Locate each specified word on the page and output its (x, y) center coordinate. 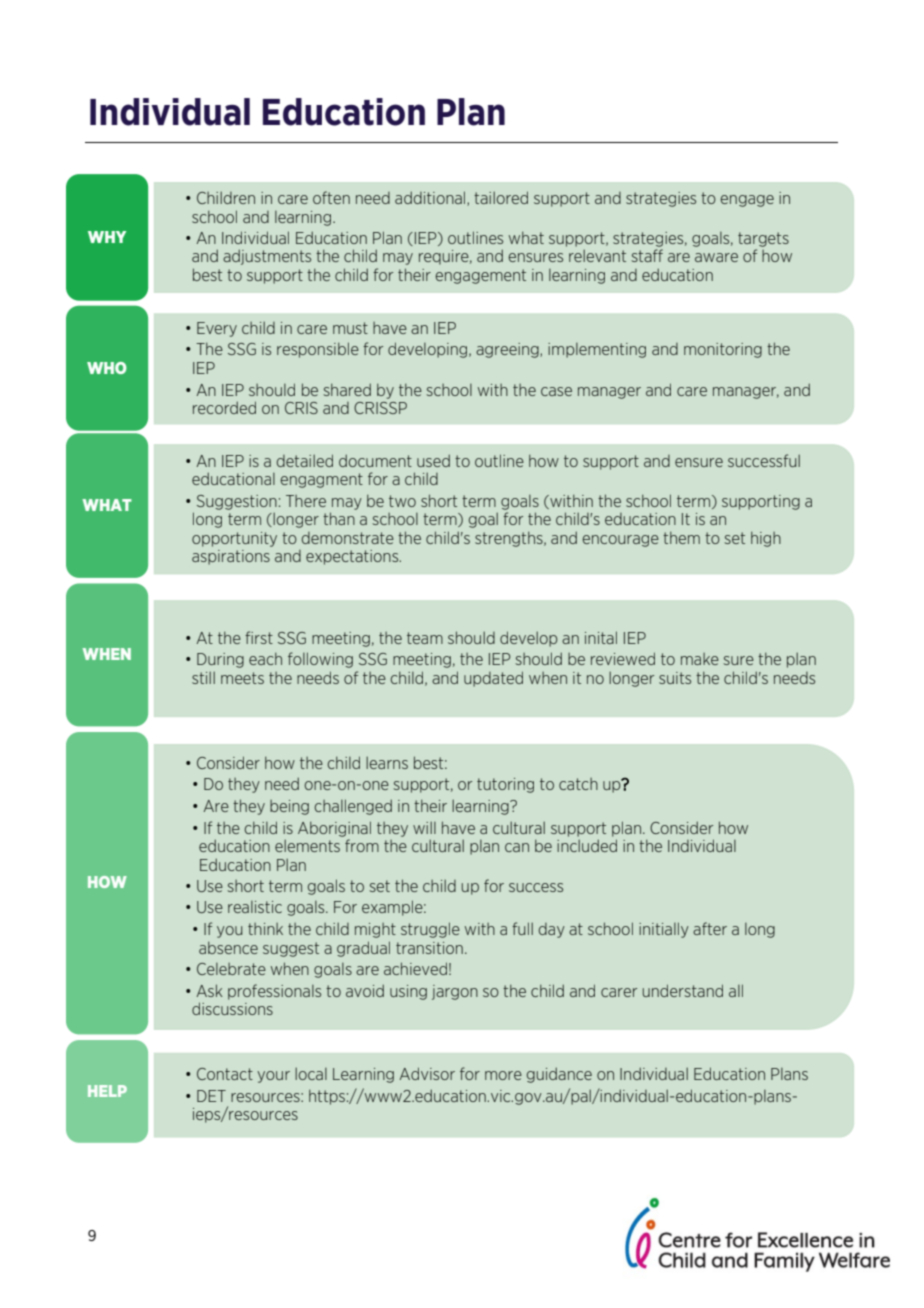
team (425, 638)
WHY (107, 237)
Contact (225, 1074)
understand (683, 990)
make (700, 659)
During (220, 660)
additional (431, 198)
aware (716, 257)
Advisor (427, 1073)
